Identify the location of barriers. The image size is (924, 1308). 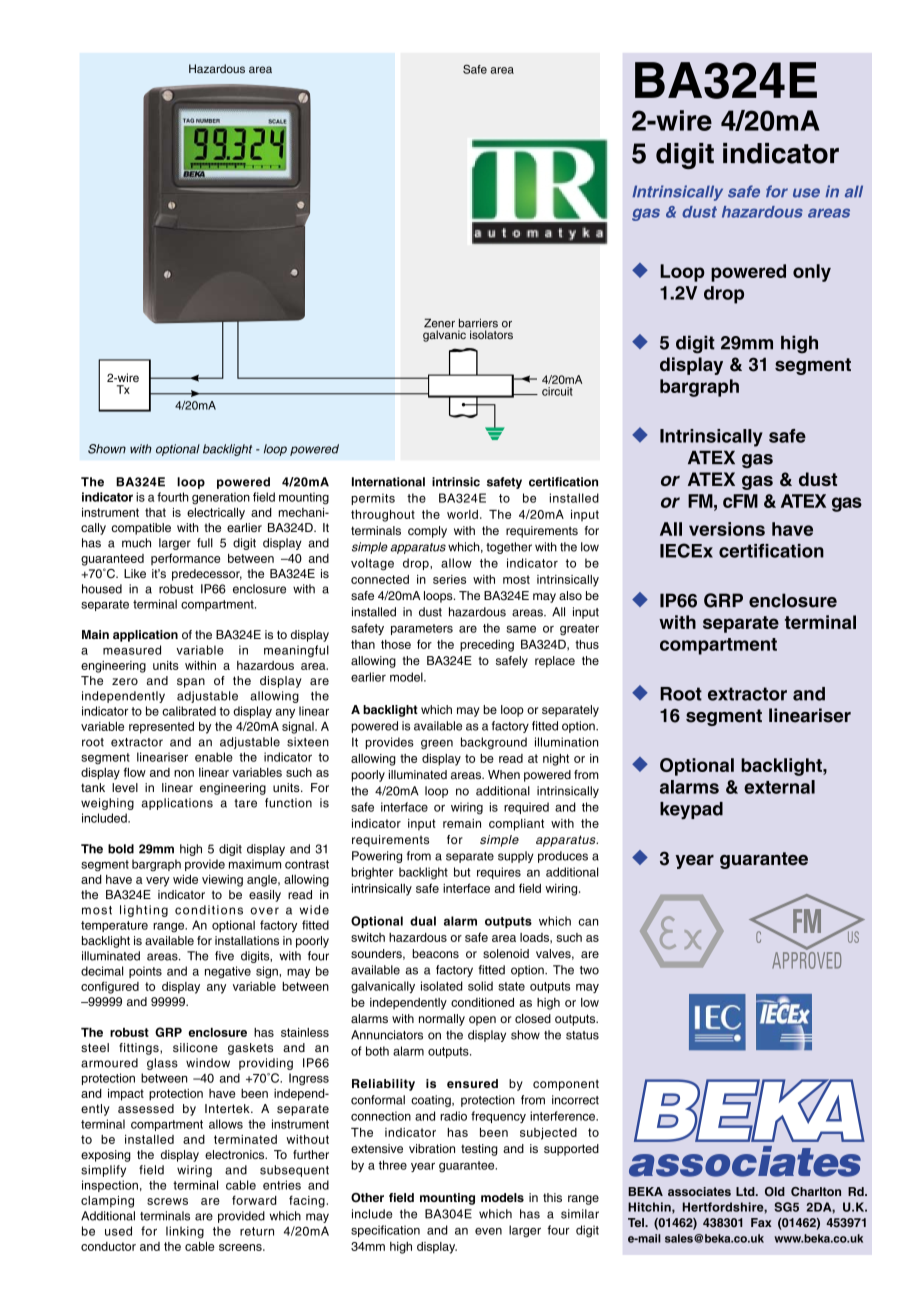
(478, 323).
